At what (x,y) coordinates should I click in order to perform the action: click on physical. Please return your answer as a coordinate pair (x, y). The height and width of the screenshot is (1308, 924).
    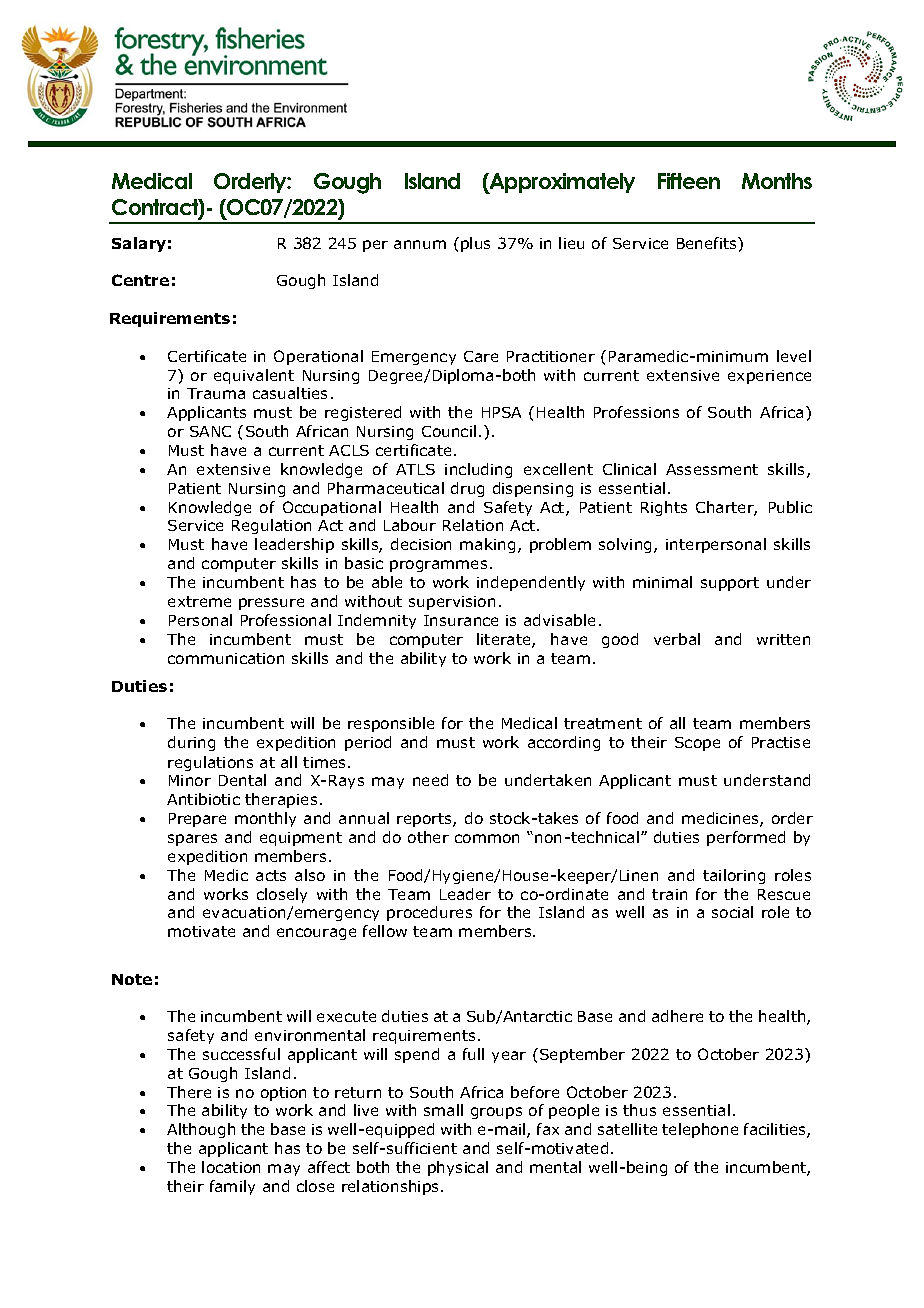
    Looking at the image, I should click on (458, 1168).
